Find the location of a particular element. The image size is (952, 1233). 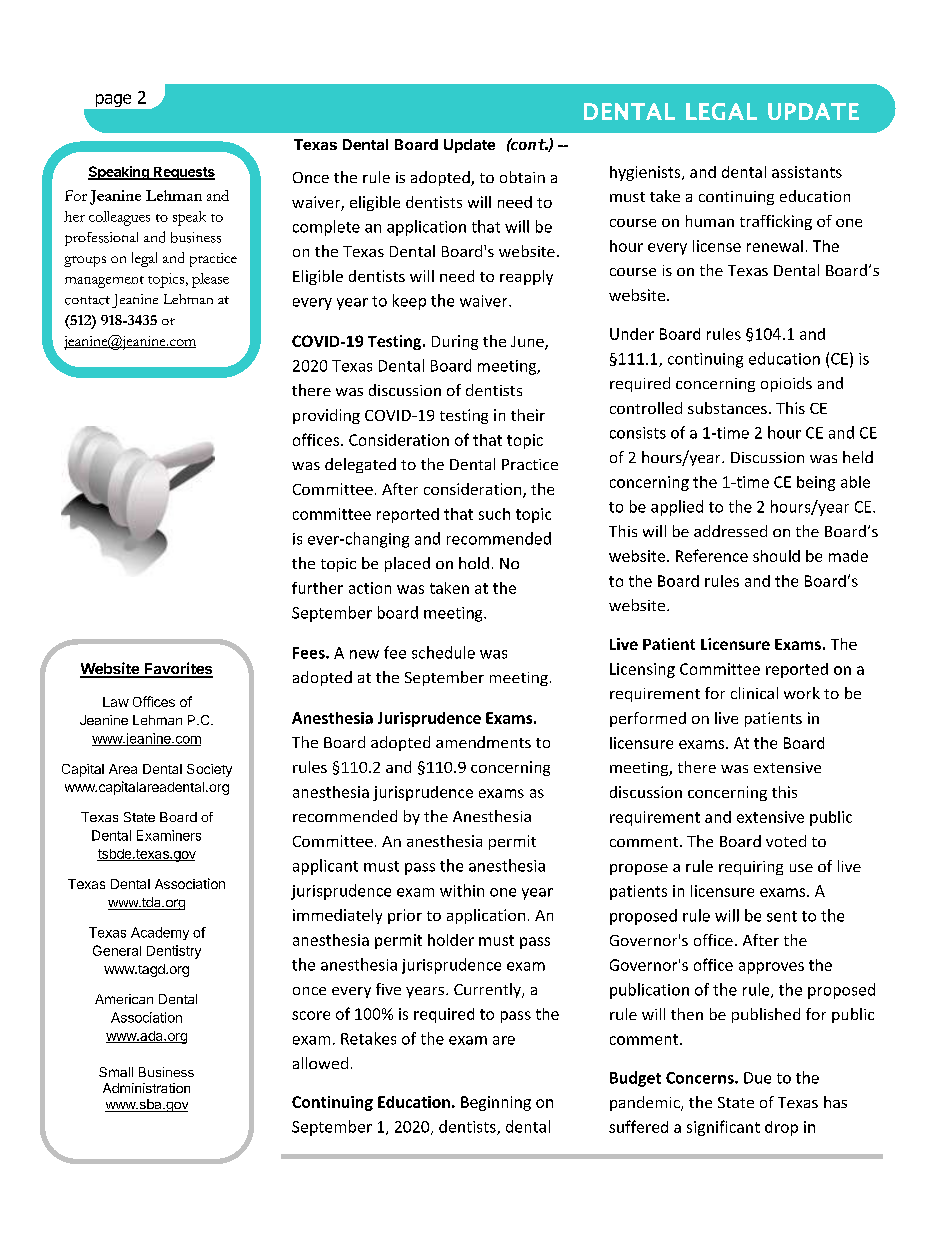

Requests is located at coordinates (183, 173).
